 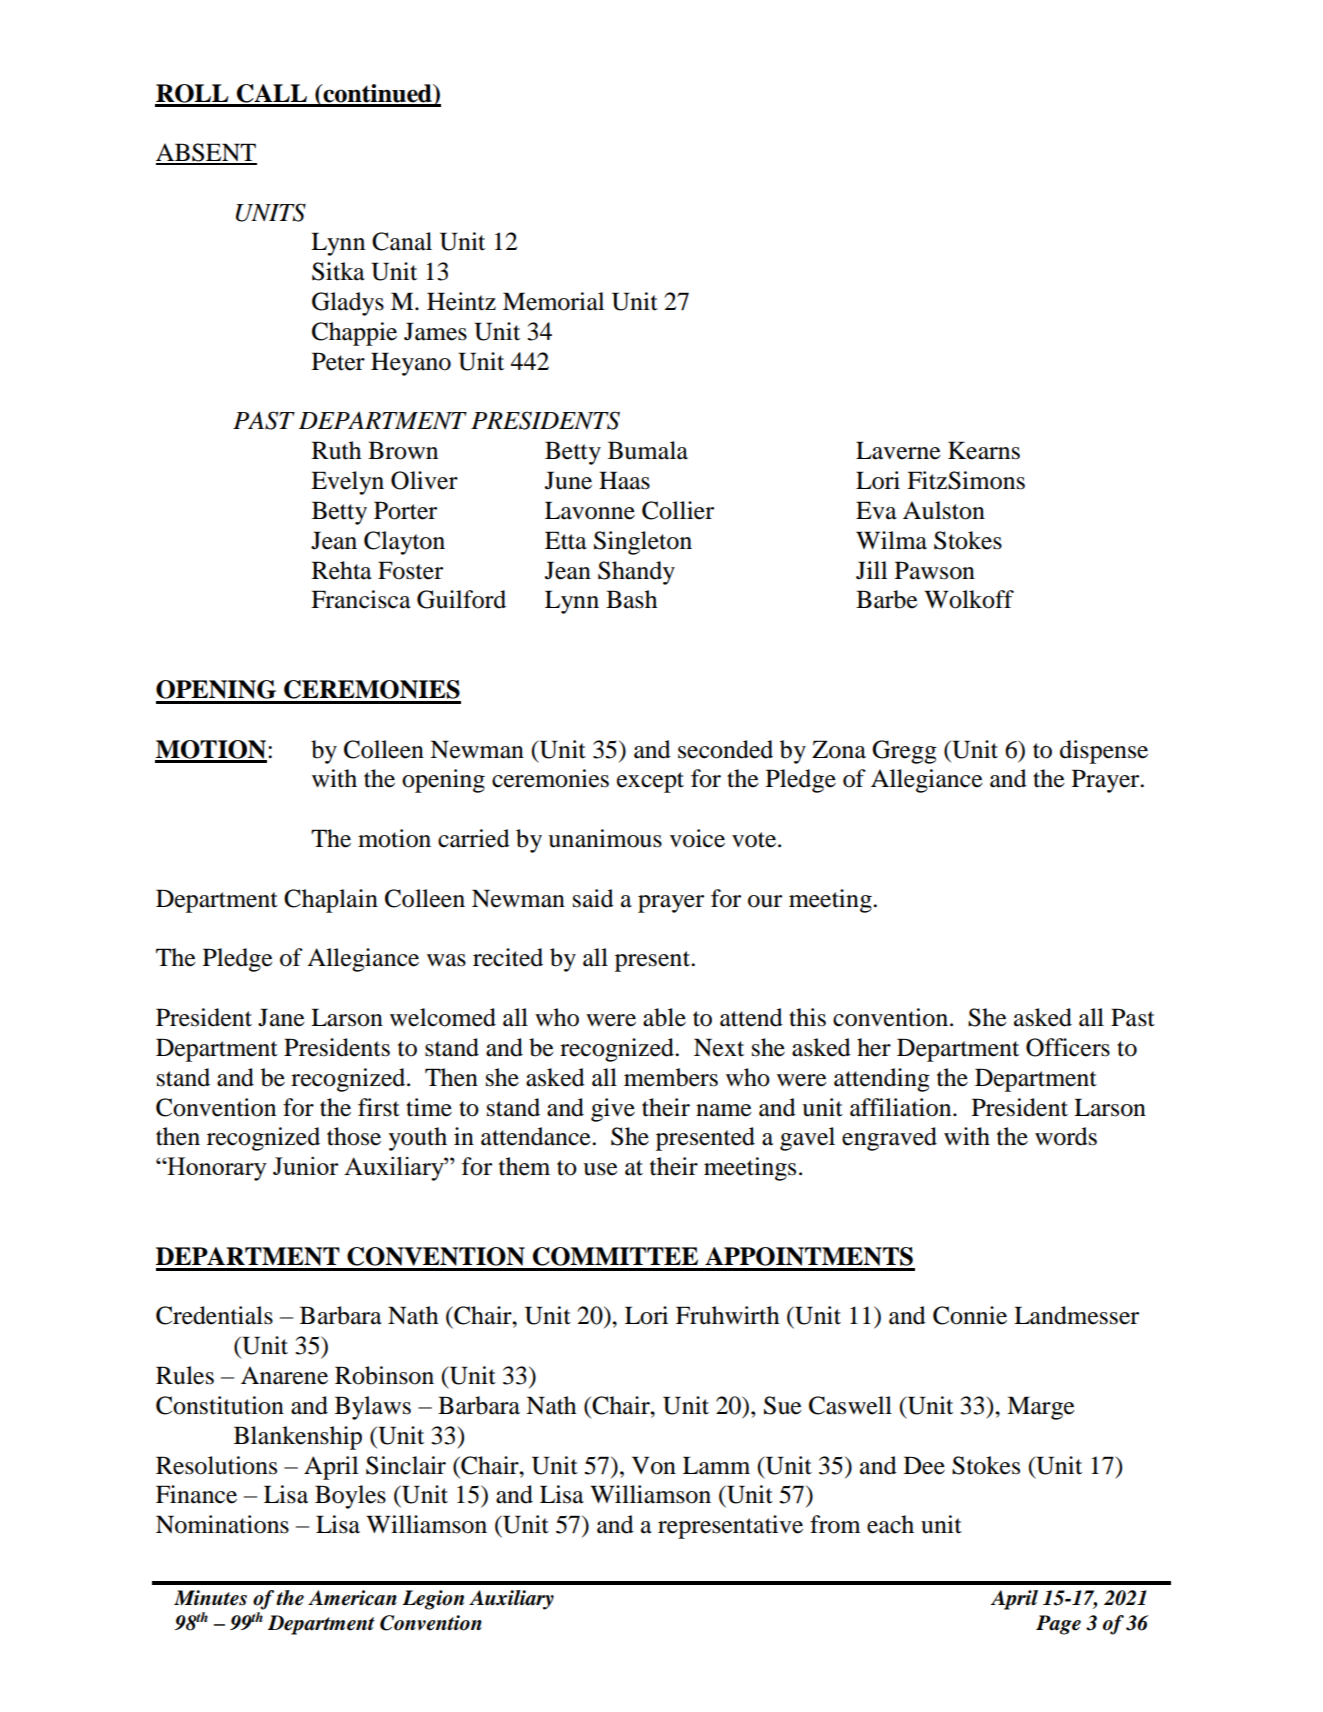 I want to click on Gregg, so click(x=904, y=752).
